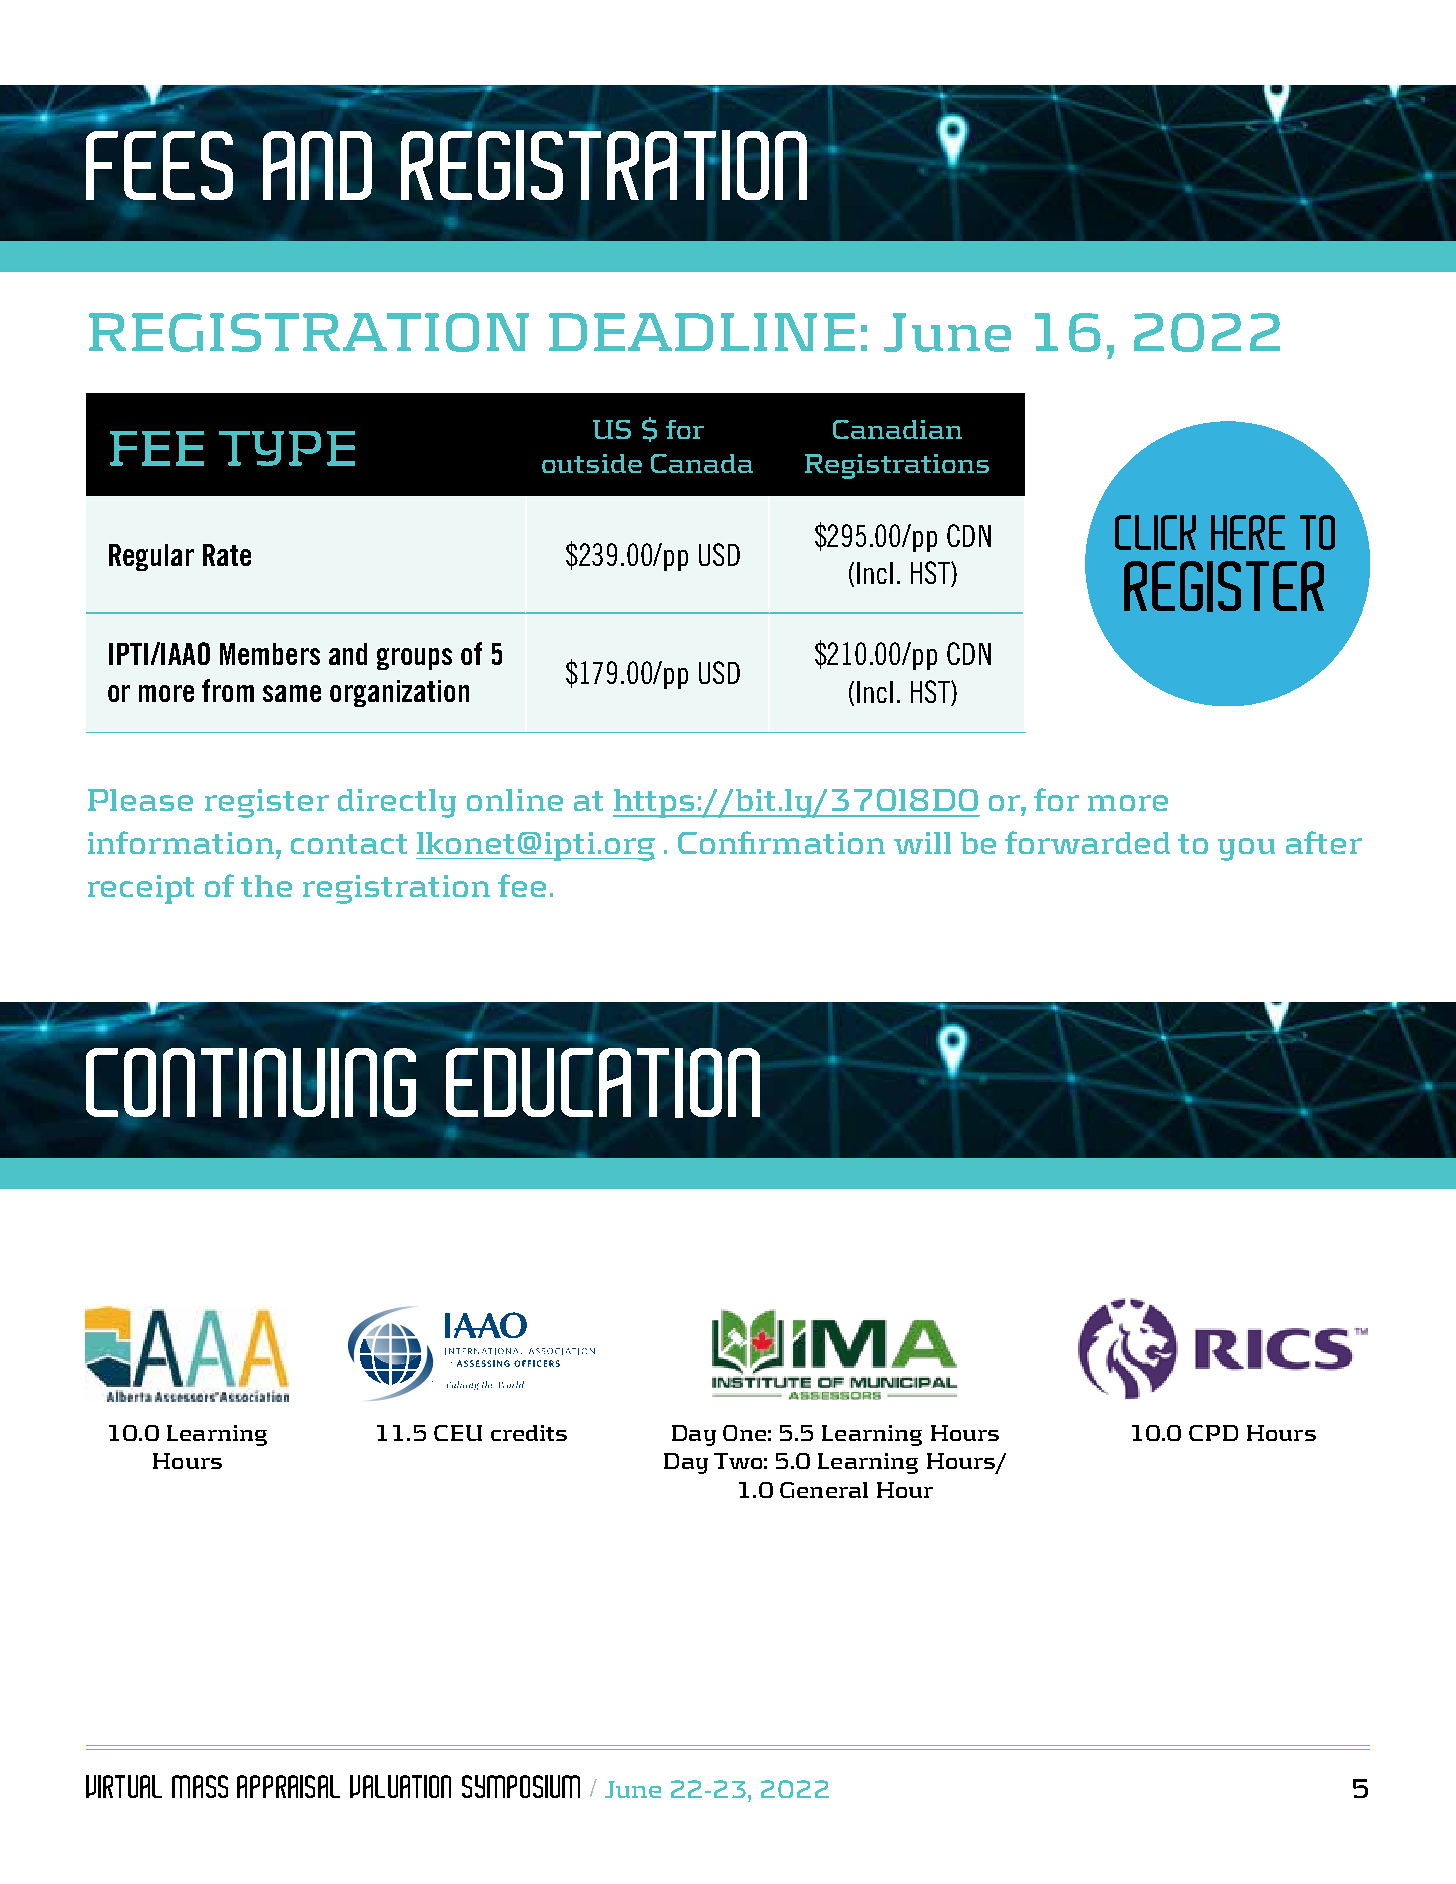  What do you see at coordinates (824, 1490) in the screenshot?
I see `General` at bounding box center [824, 1490].
